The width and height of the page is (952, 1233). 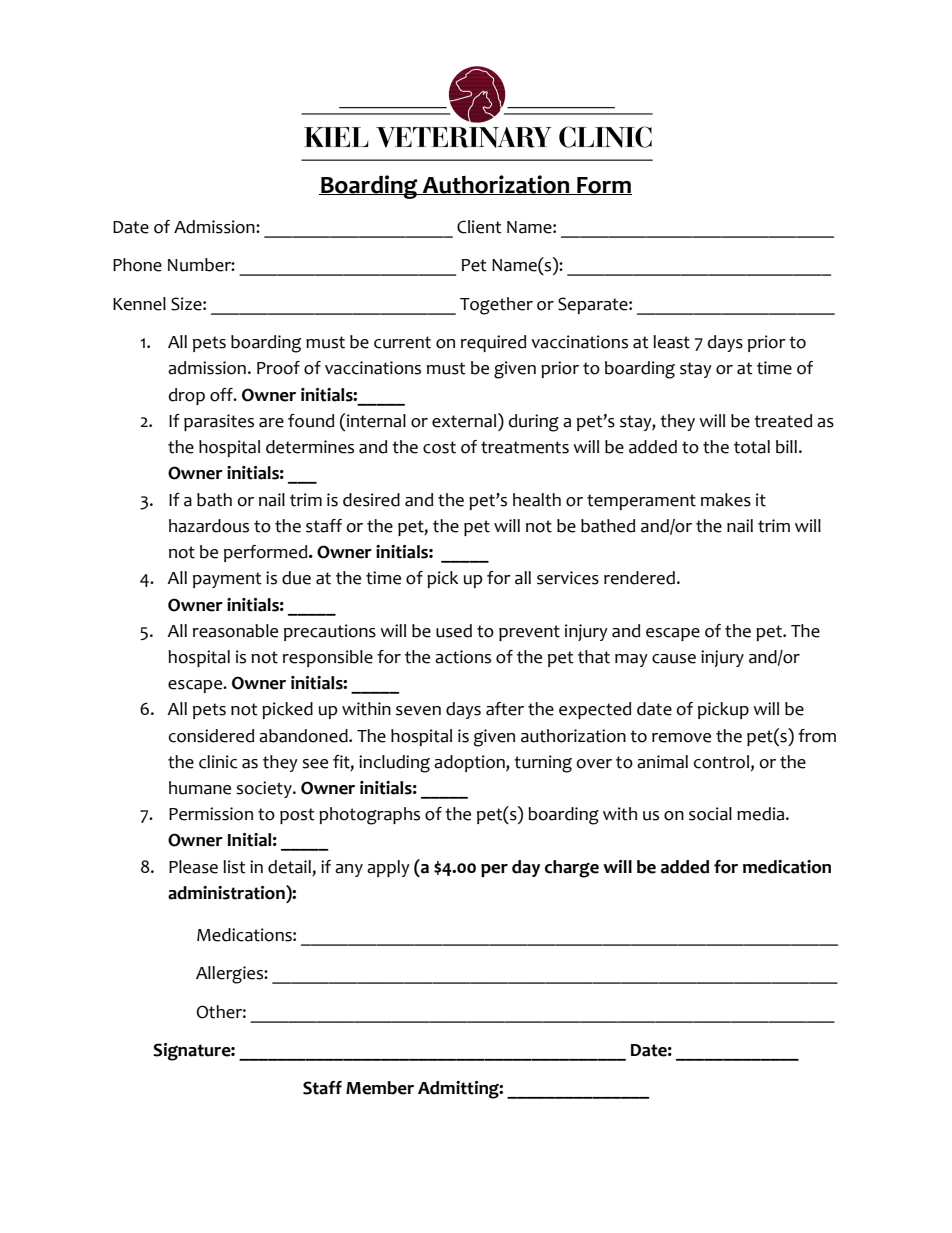 I want to click on total, so click(x=752, y=447).
